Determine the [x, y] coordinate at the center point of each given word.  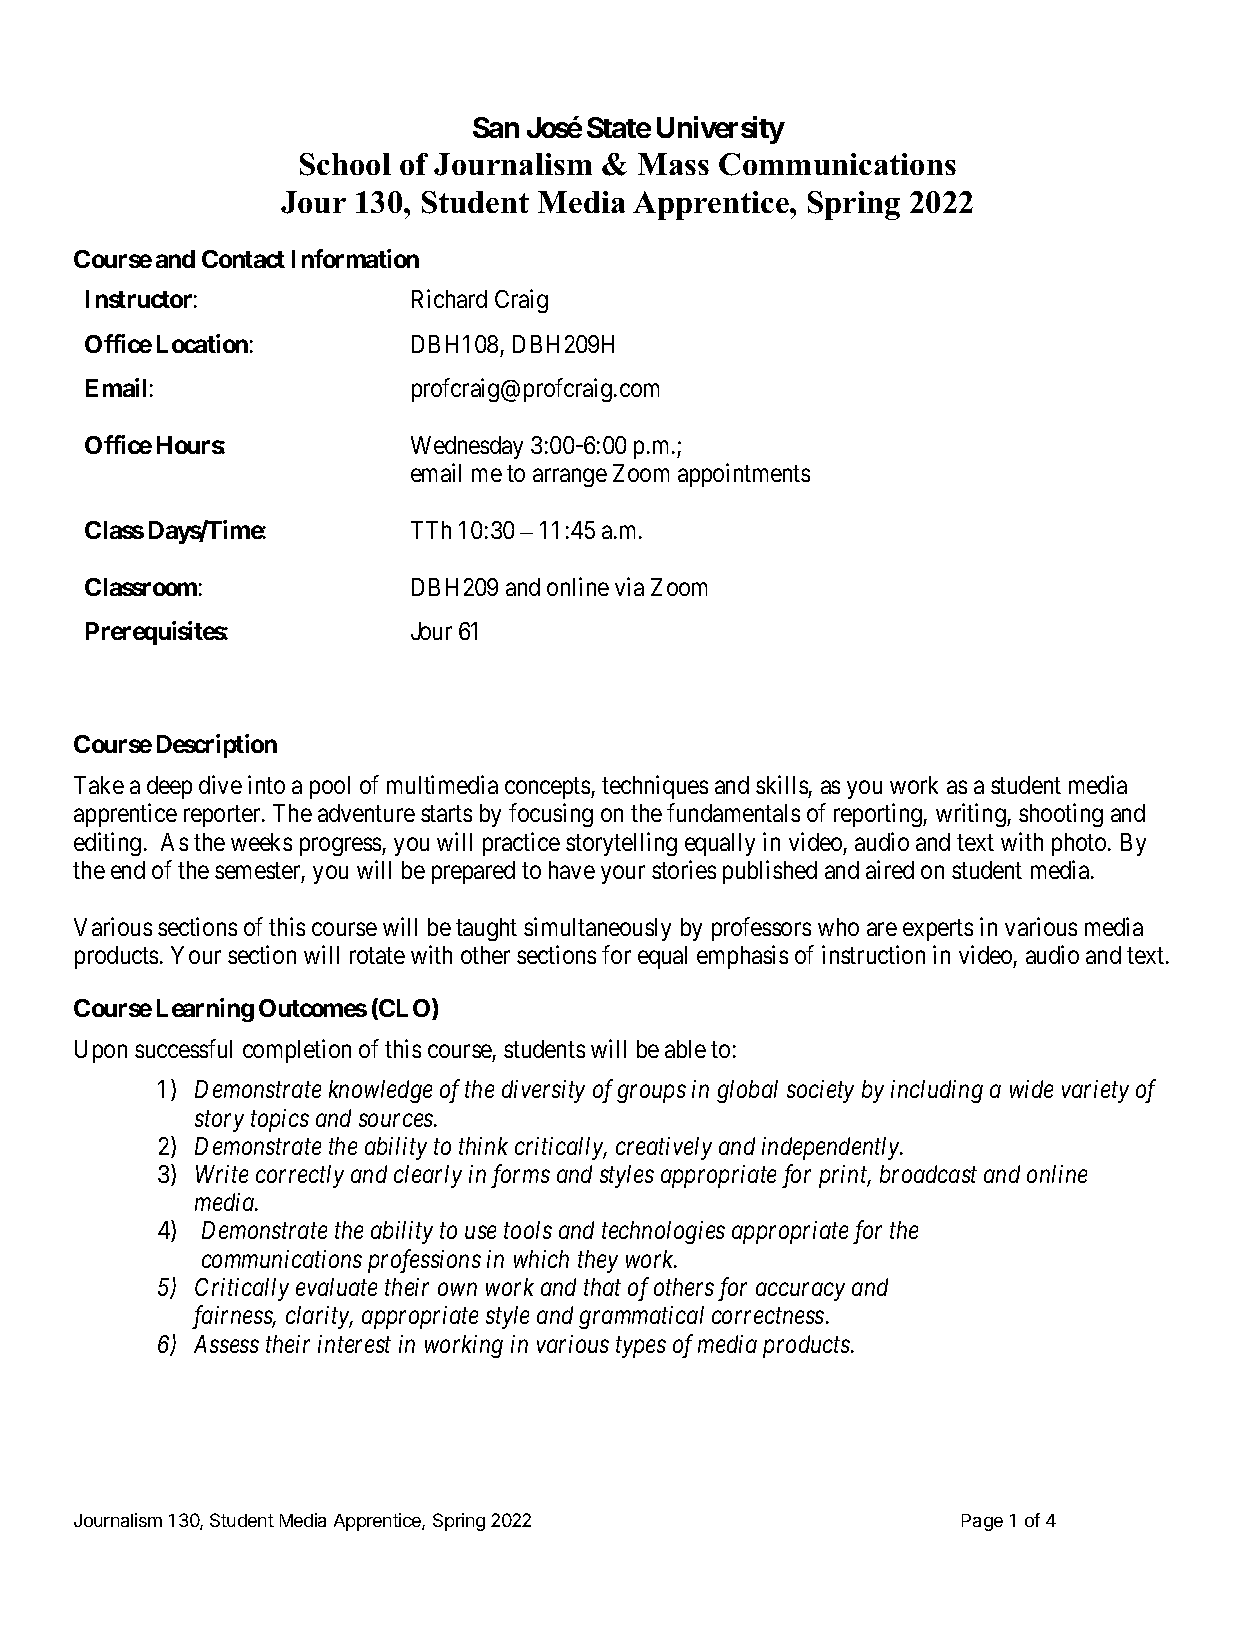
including [937, 1091]
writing [972, 815]
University [721, 130]
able [685, 1049]
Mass [673, 164]
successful [183, 1048]
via [629, 586]
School [345, 164]
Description [217, 746]
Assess [226, 1344]
